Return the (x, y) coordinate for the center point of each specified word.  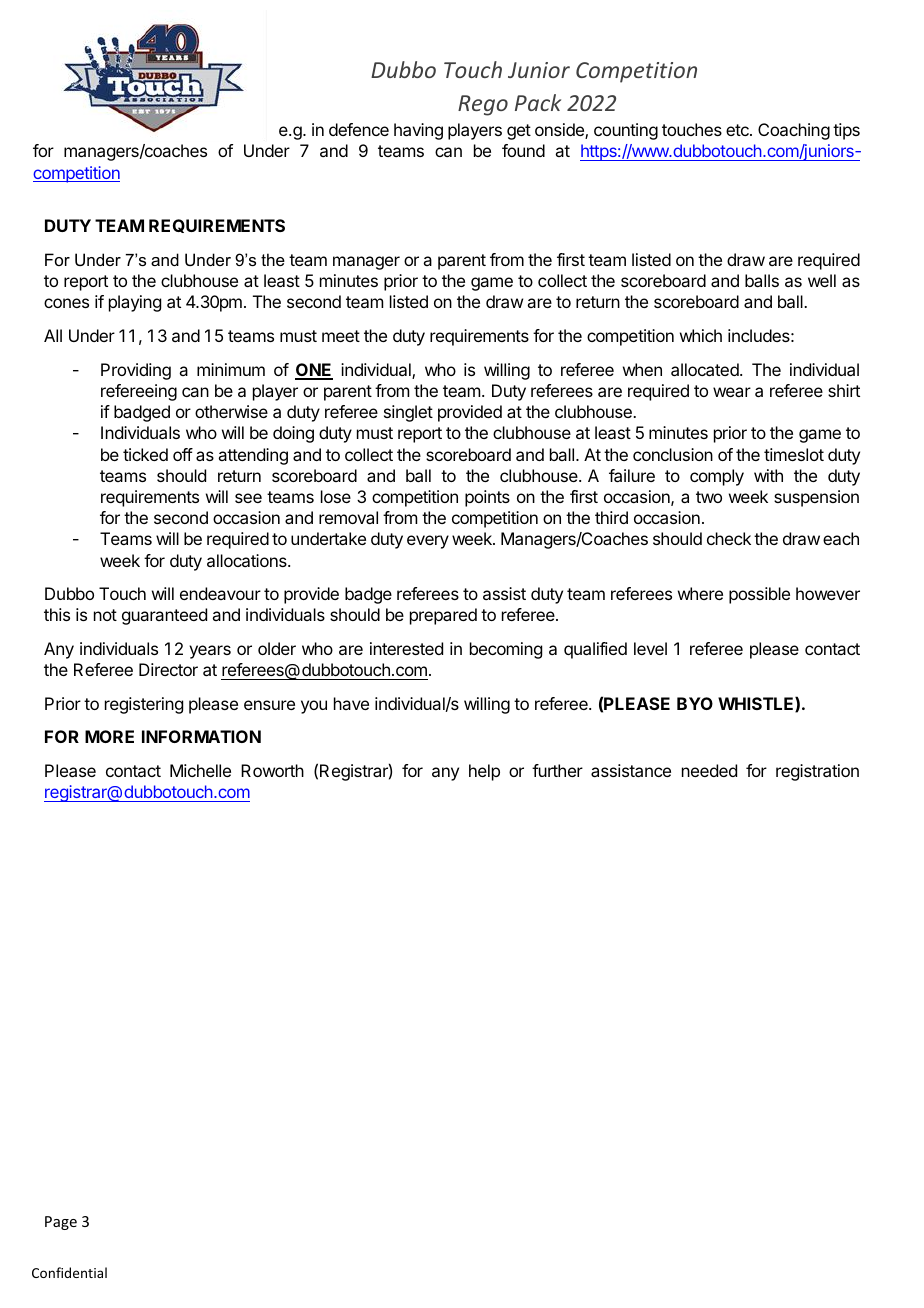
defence (359, 129)
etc (738, 130)
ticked (145, 454)
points (487, 498)
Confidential (69, 1272)
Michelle (200, 770)
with (768, 475)
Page (61, 1223)
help (484, 772)
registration (817, 772)
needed (709, 770)
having (418, 131)
